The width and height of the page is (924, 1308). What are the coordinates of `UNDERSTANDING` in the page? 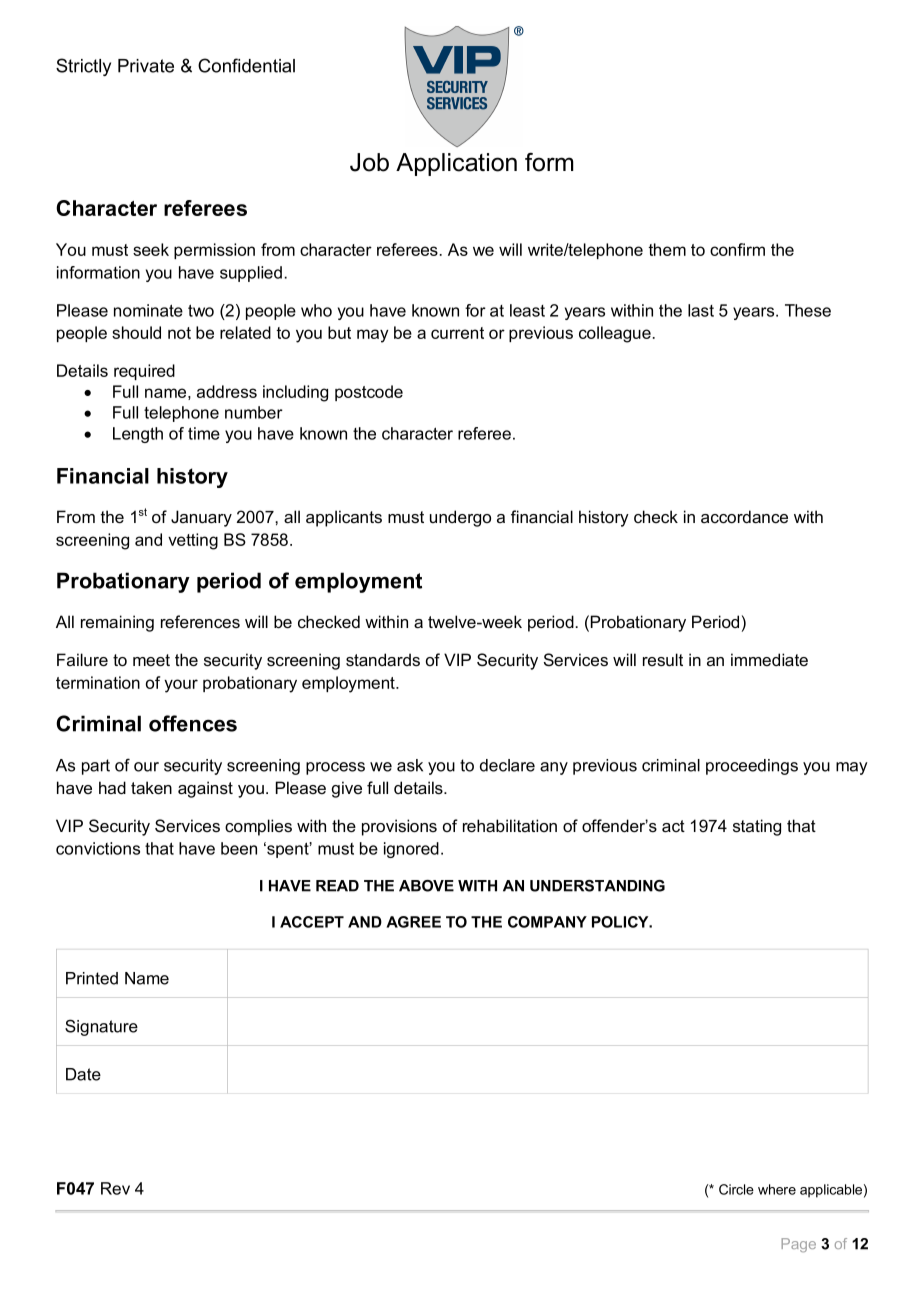 It's located at (597, 886).
